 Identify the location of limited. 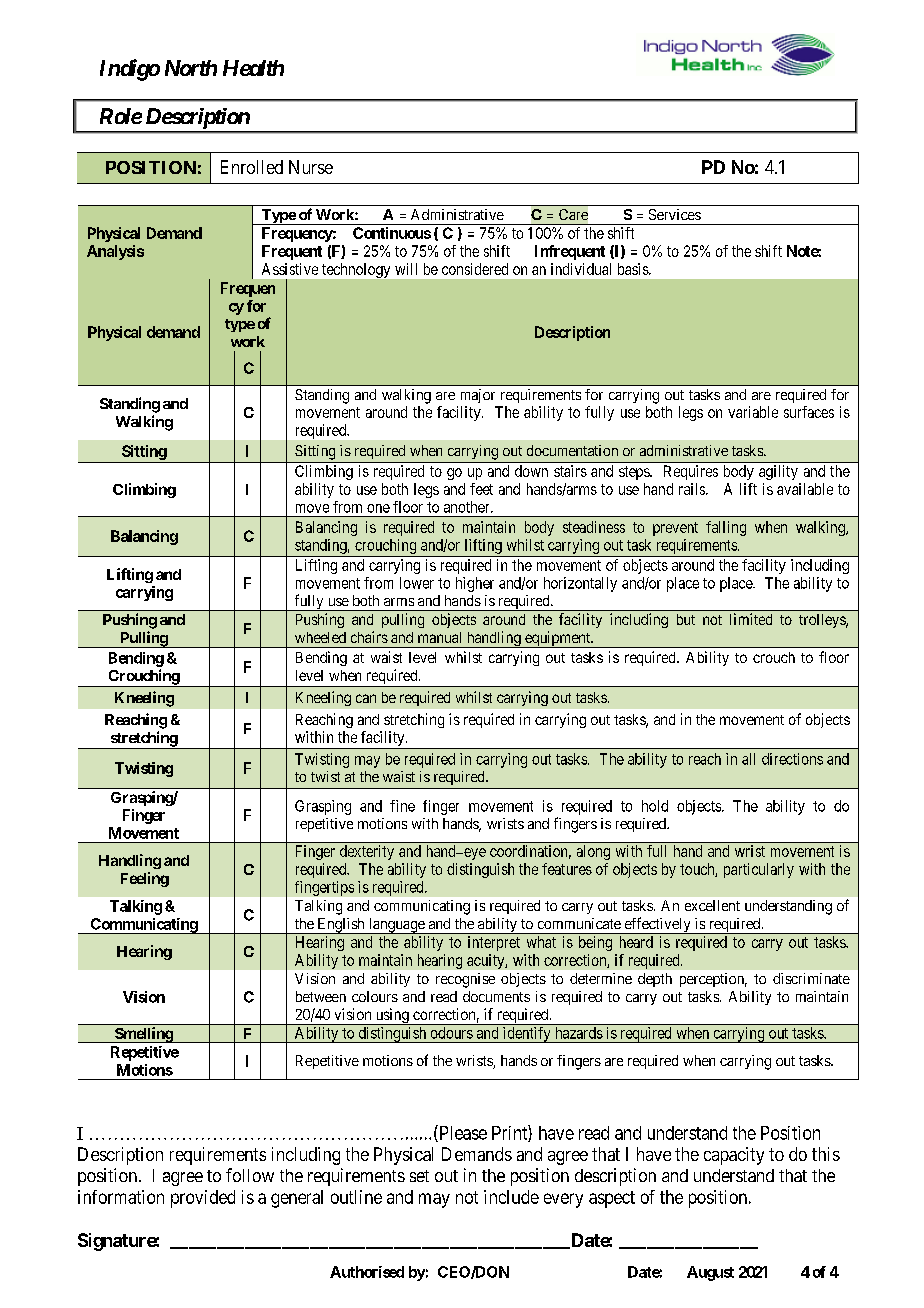
(751, 619).
